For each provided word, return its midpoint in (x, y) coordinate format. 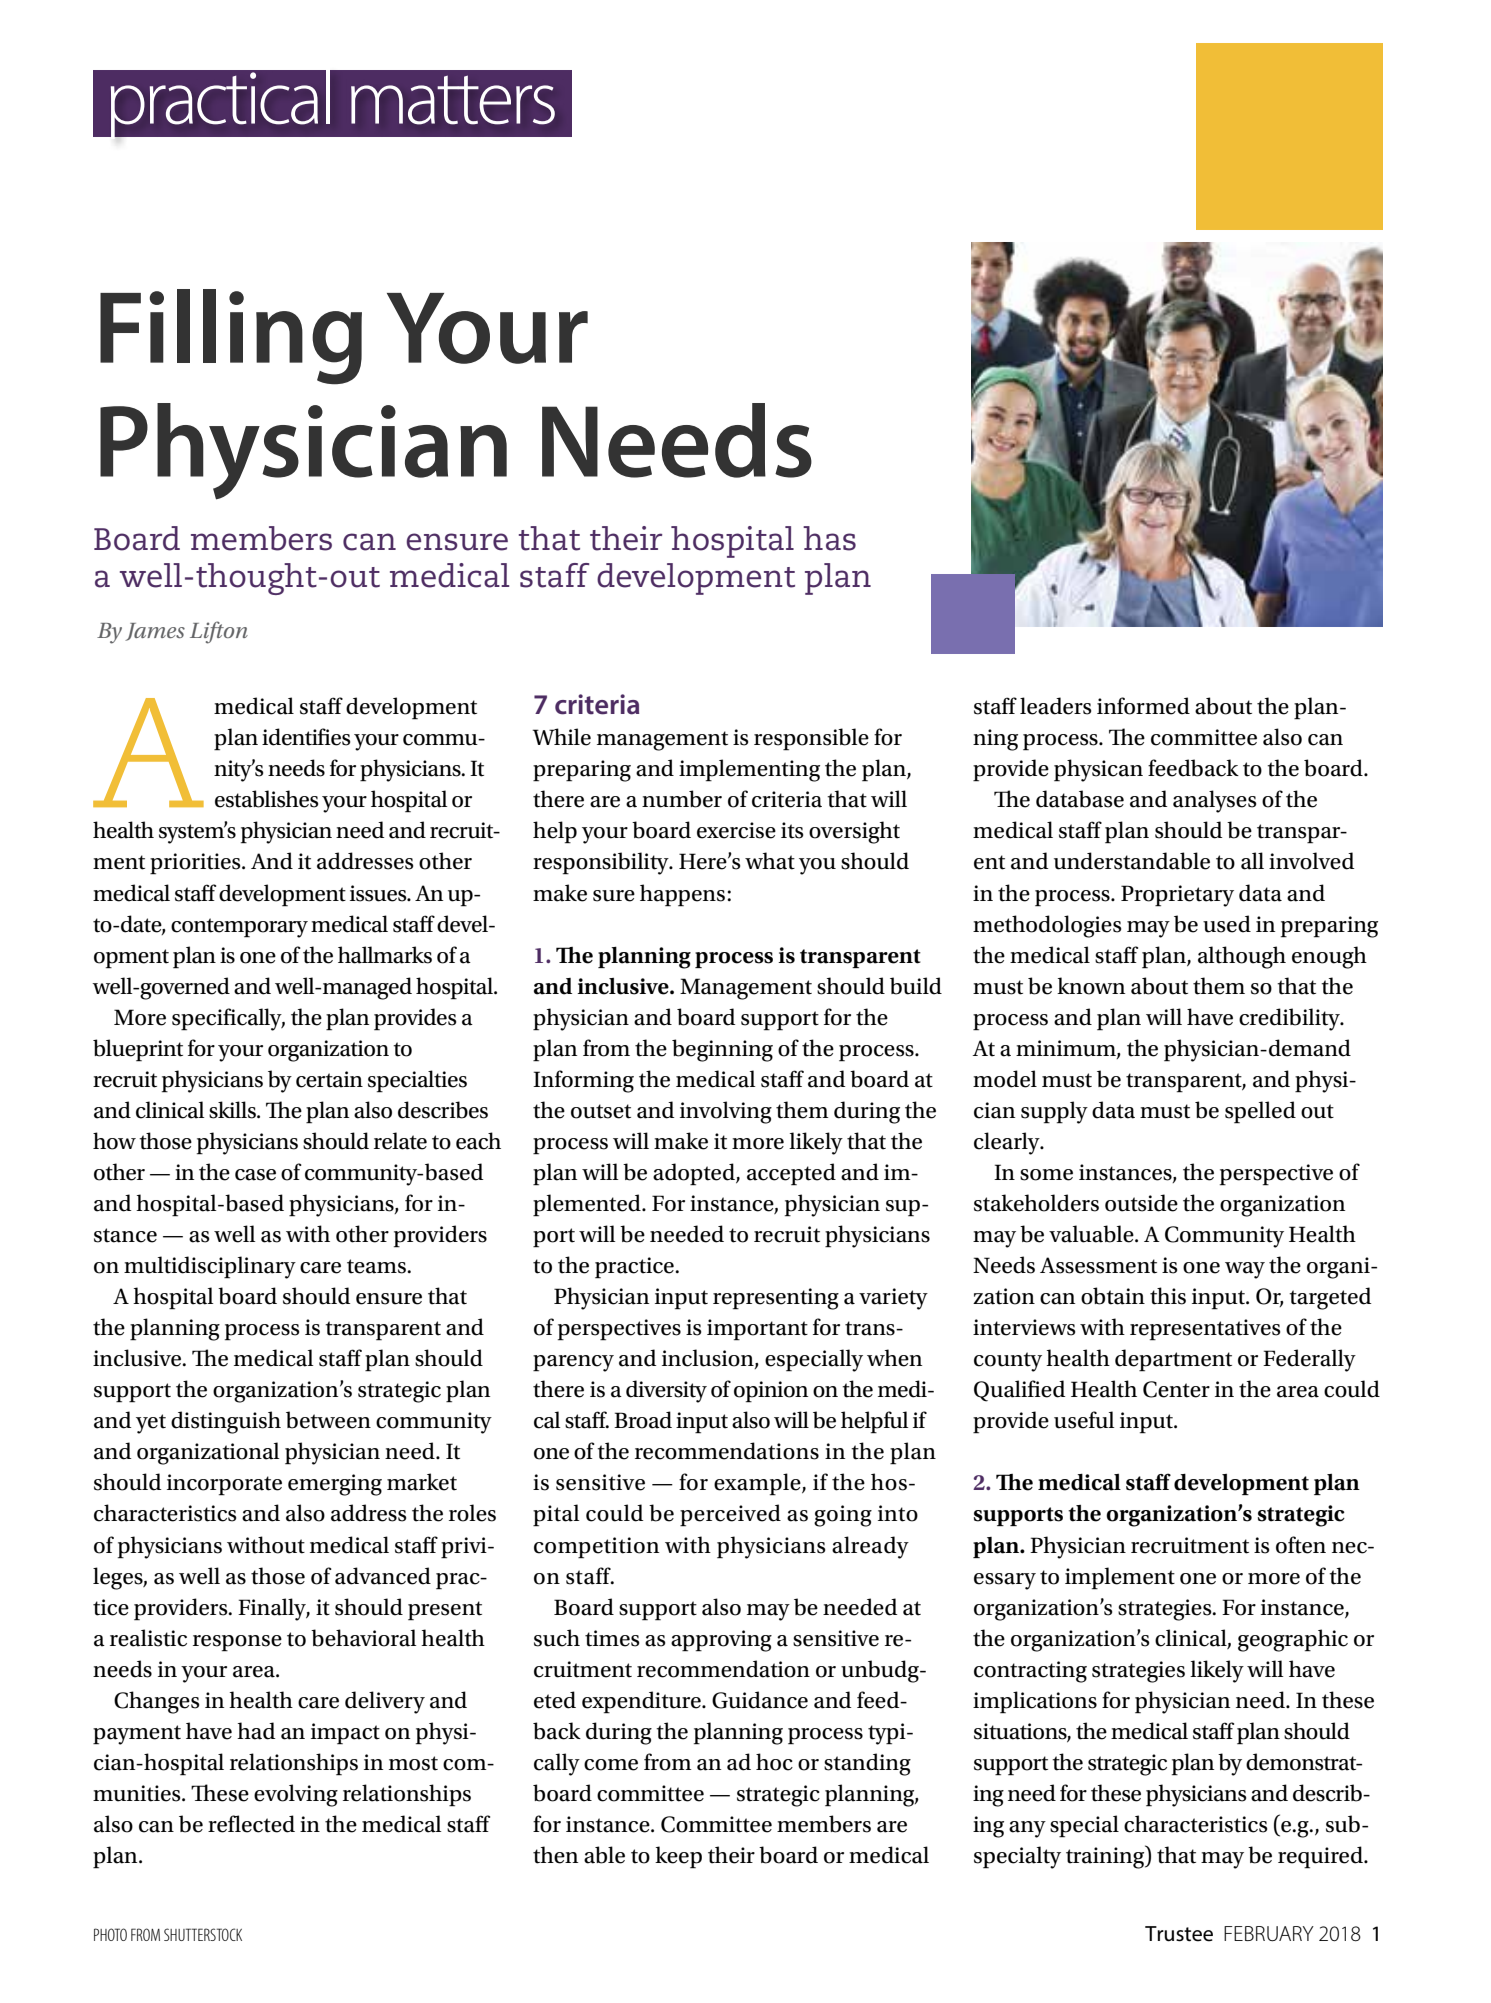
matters (453, 100)
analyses (1215, 801)
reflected (251, 1824)
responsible (811, 739)
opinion (771, 1392)
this (1168, 1296)
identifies (306, 737)
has (829, 538)
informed (1143, 706)
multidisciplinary (210, 1267)
